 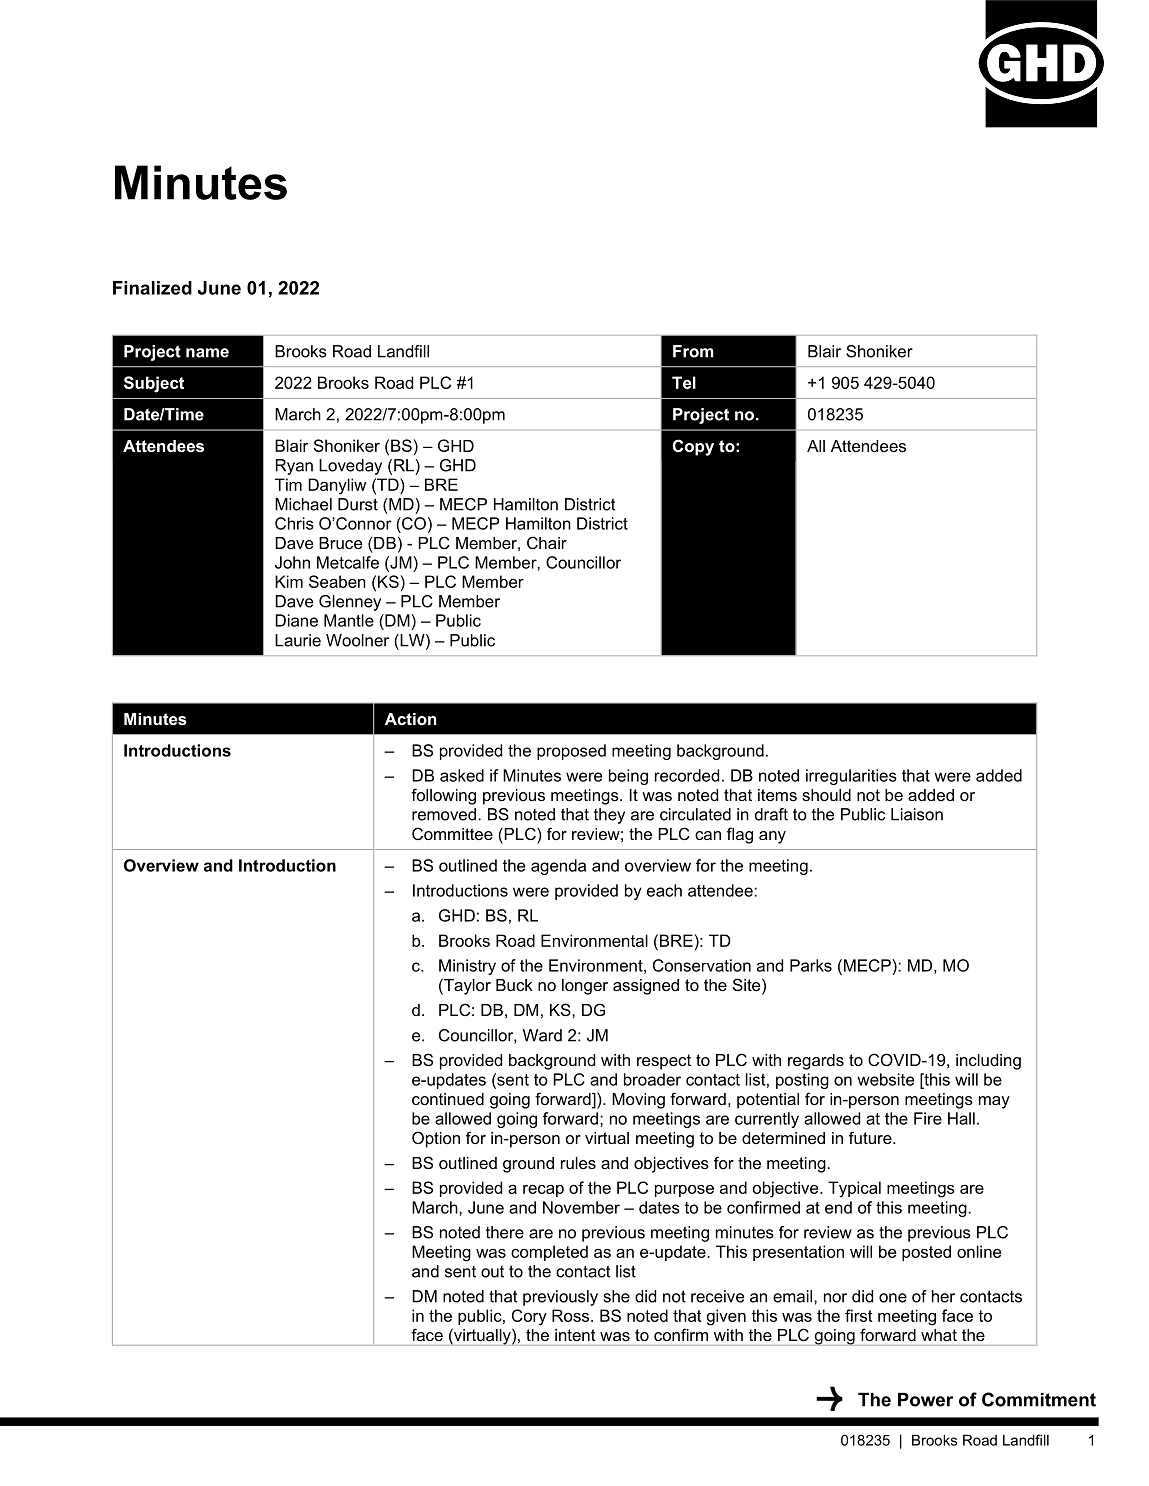 I want to click on Tel, so click(x=684, y=382).
